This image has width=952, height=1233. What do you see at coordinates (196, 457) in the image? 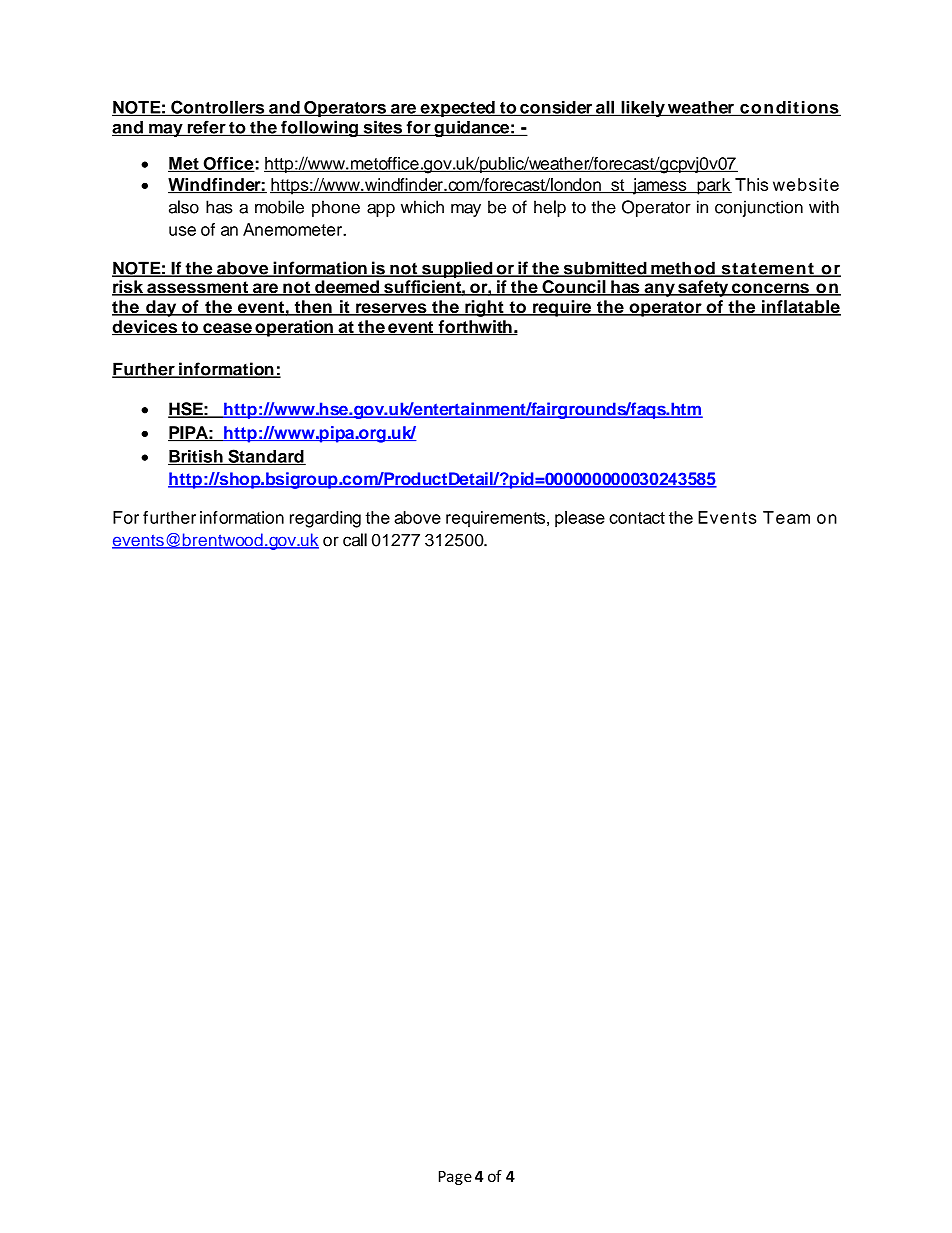
I see `British` at bounding box center [196, 457].
